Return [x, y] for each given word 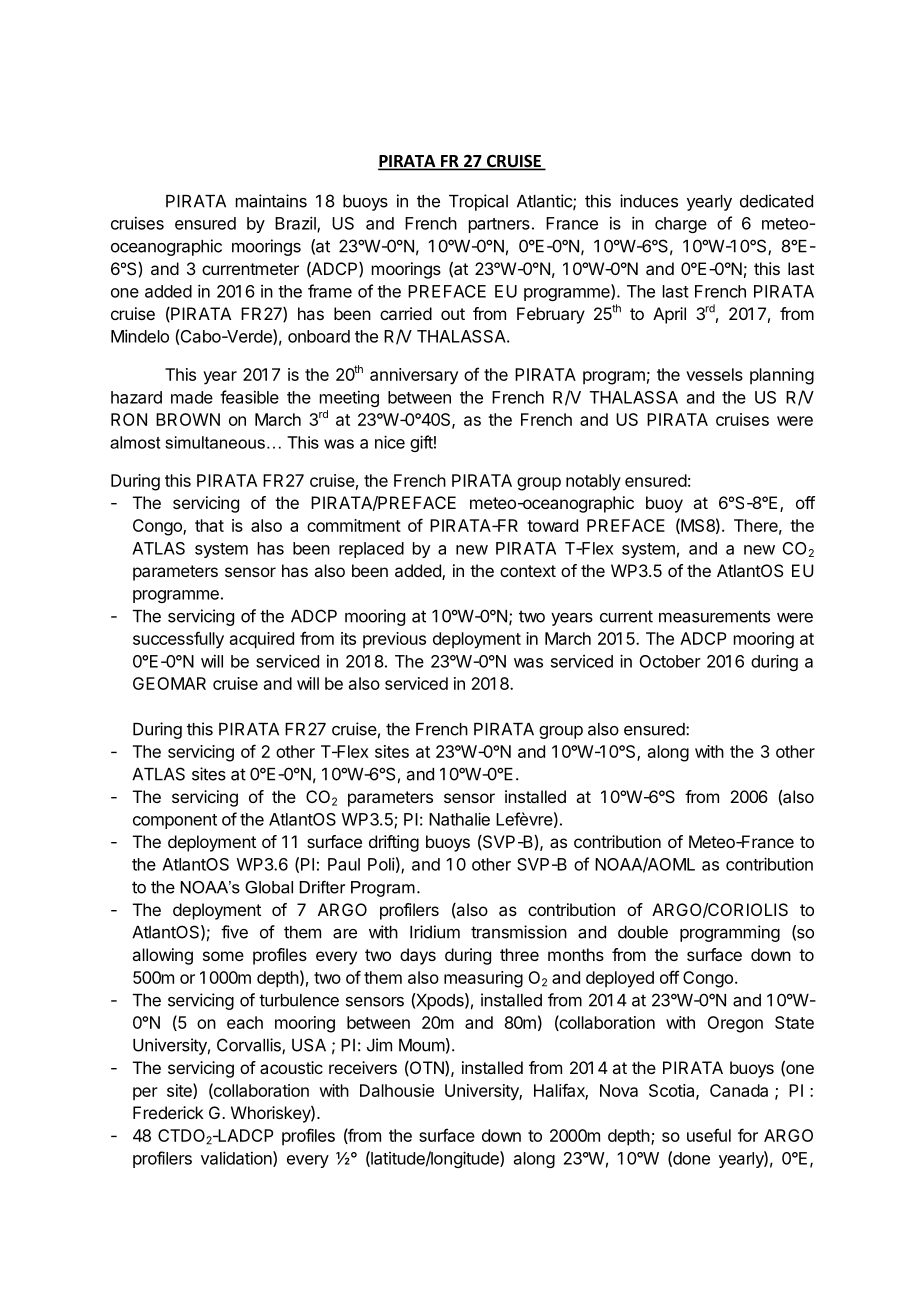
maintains [271, 201]
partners [499, 225]
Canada [739, 1090]
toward [552, 525]
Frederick [168, 1112]
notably [593, 482]
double [643, 932]
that [209, 525]
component [175, 821]
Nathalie [459, 819]
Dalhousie [397, 1090]
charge [681, 225]
